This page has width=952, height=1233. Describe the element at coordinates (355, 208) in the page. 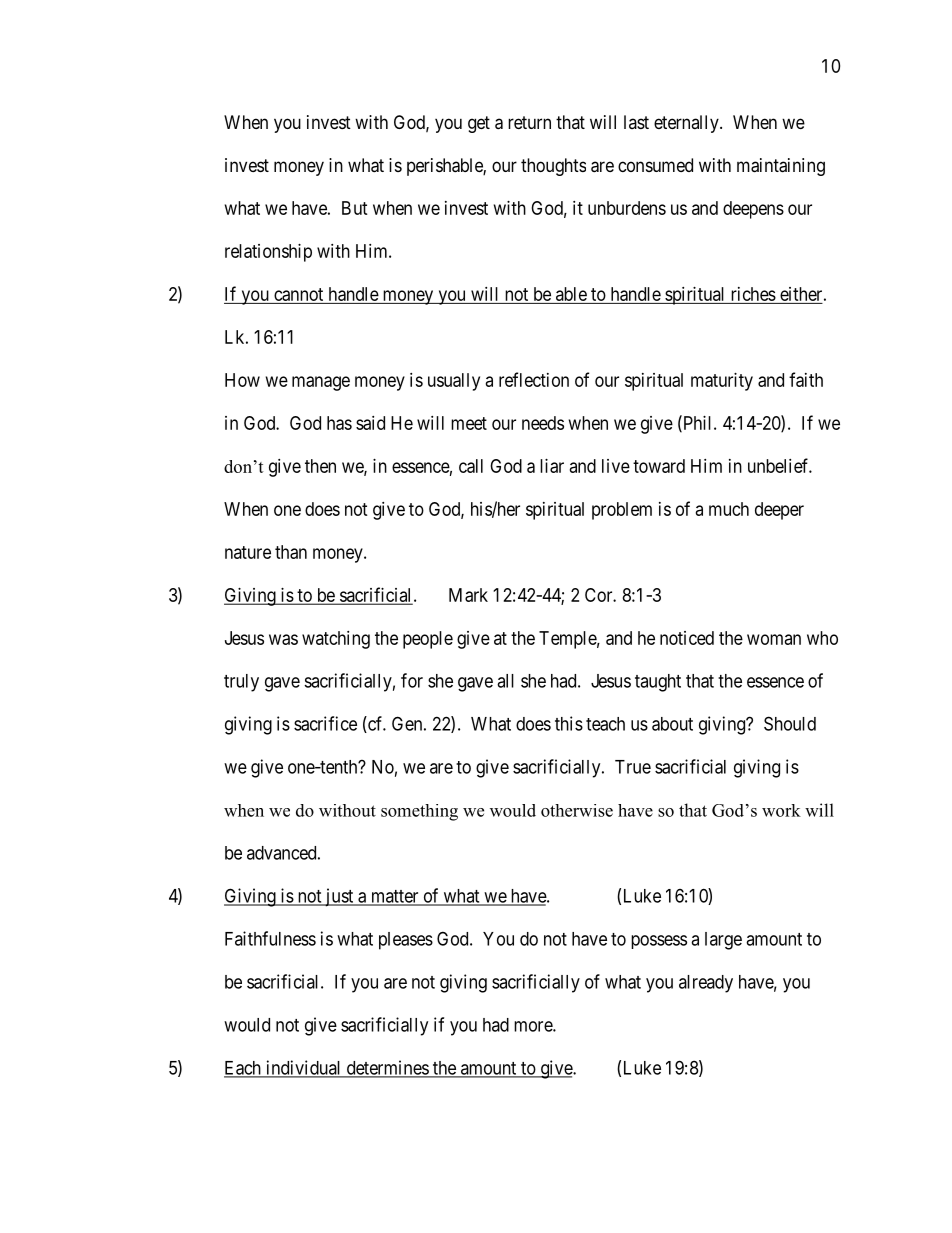

I see `But` at that location.
